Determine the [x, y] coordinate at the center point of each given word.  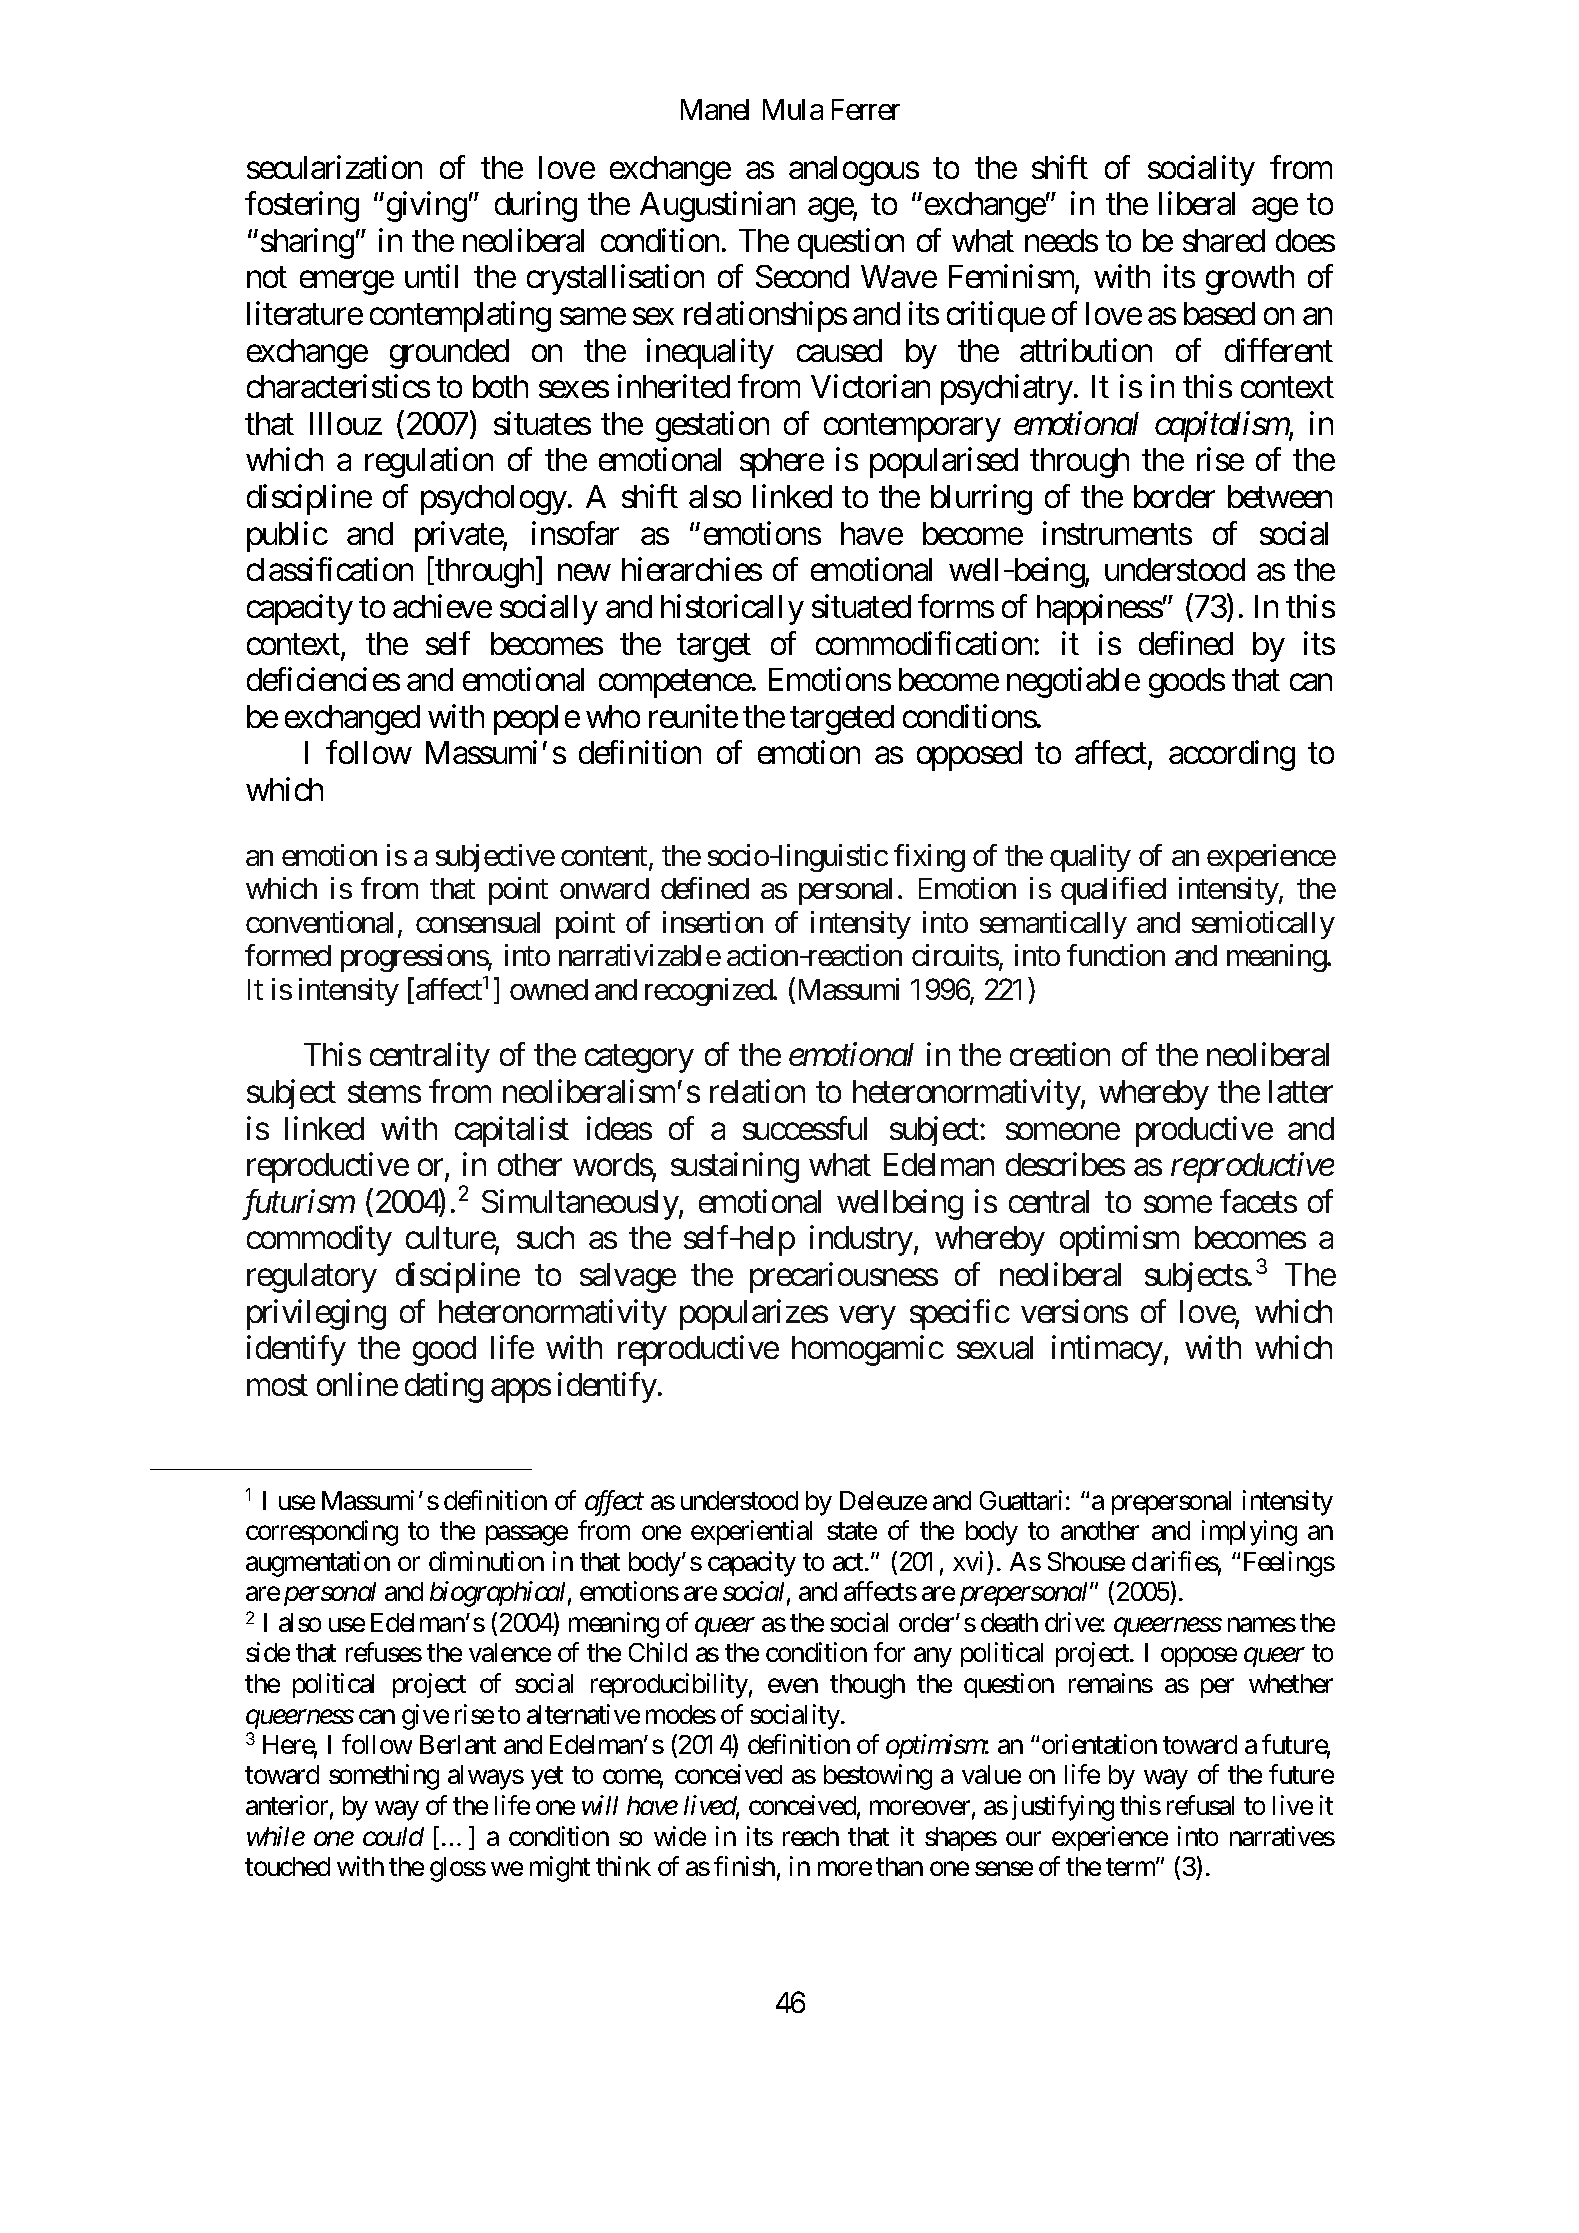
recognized [709, 992]
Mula [793, 109]
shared [1224, 240]
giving [427, 207]
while [276, 1836]
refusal [1200, 1805]
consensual [478, 922]
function [1116, 955]
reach [811, 1836]
